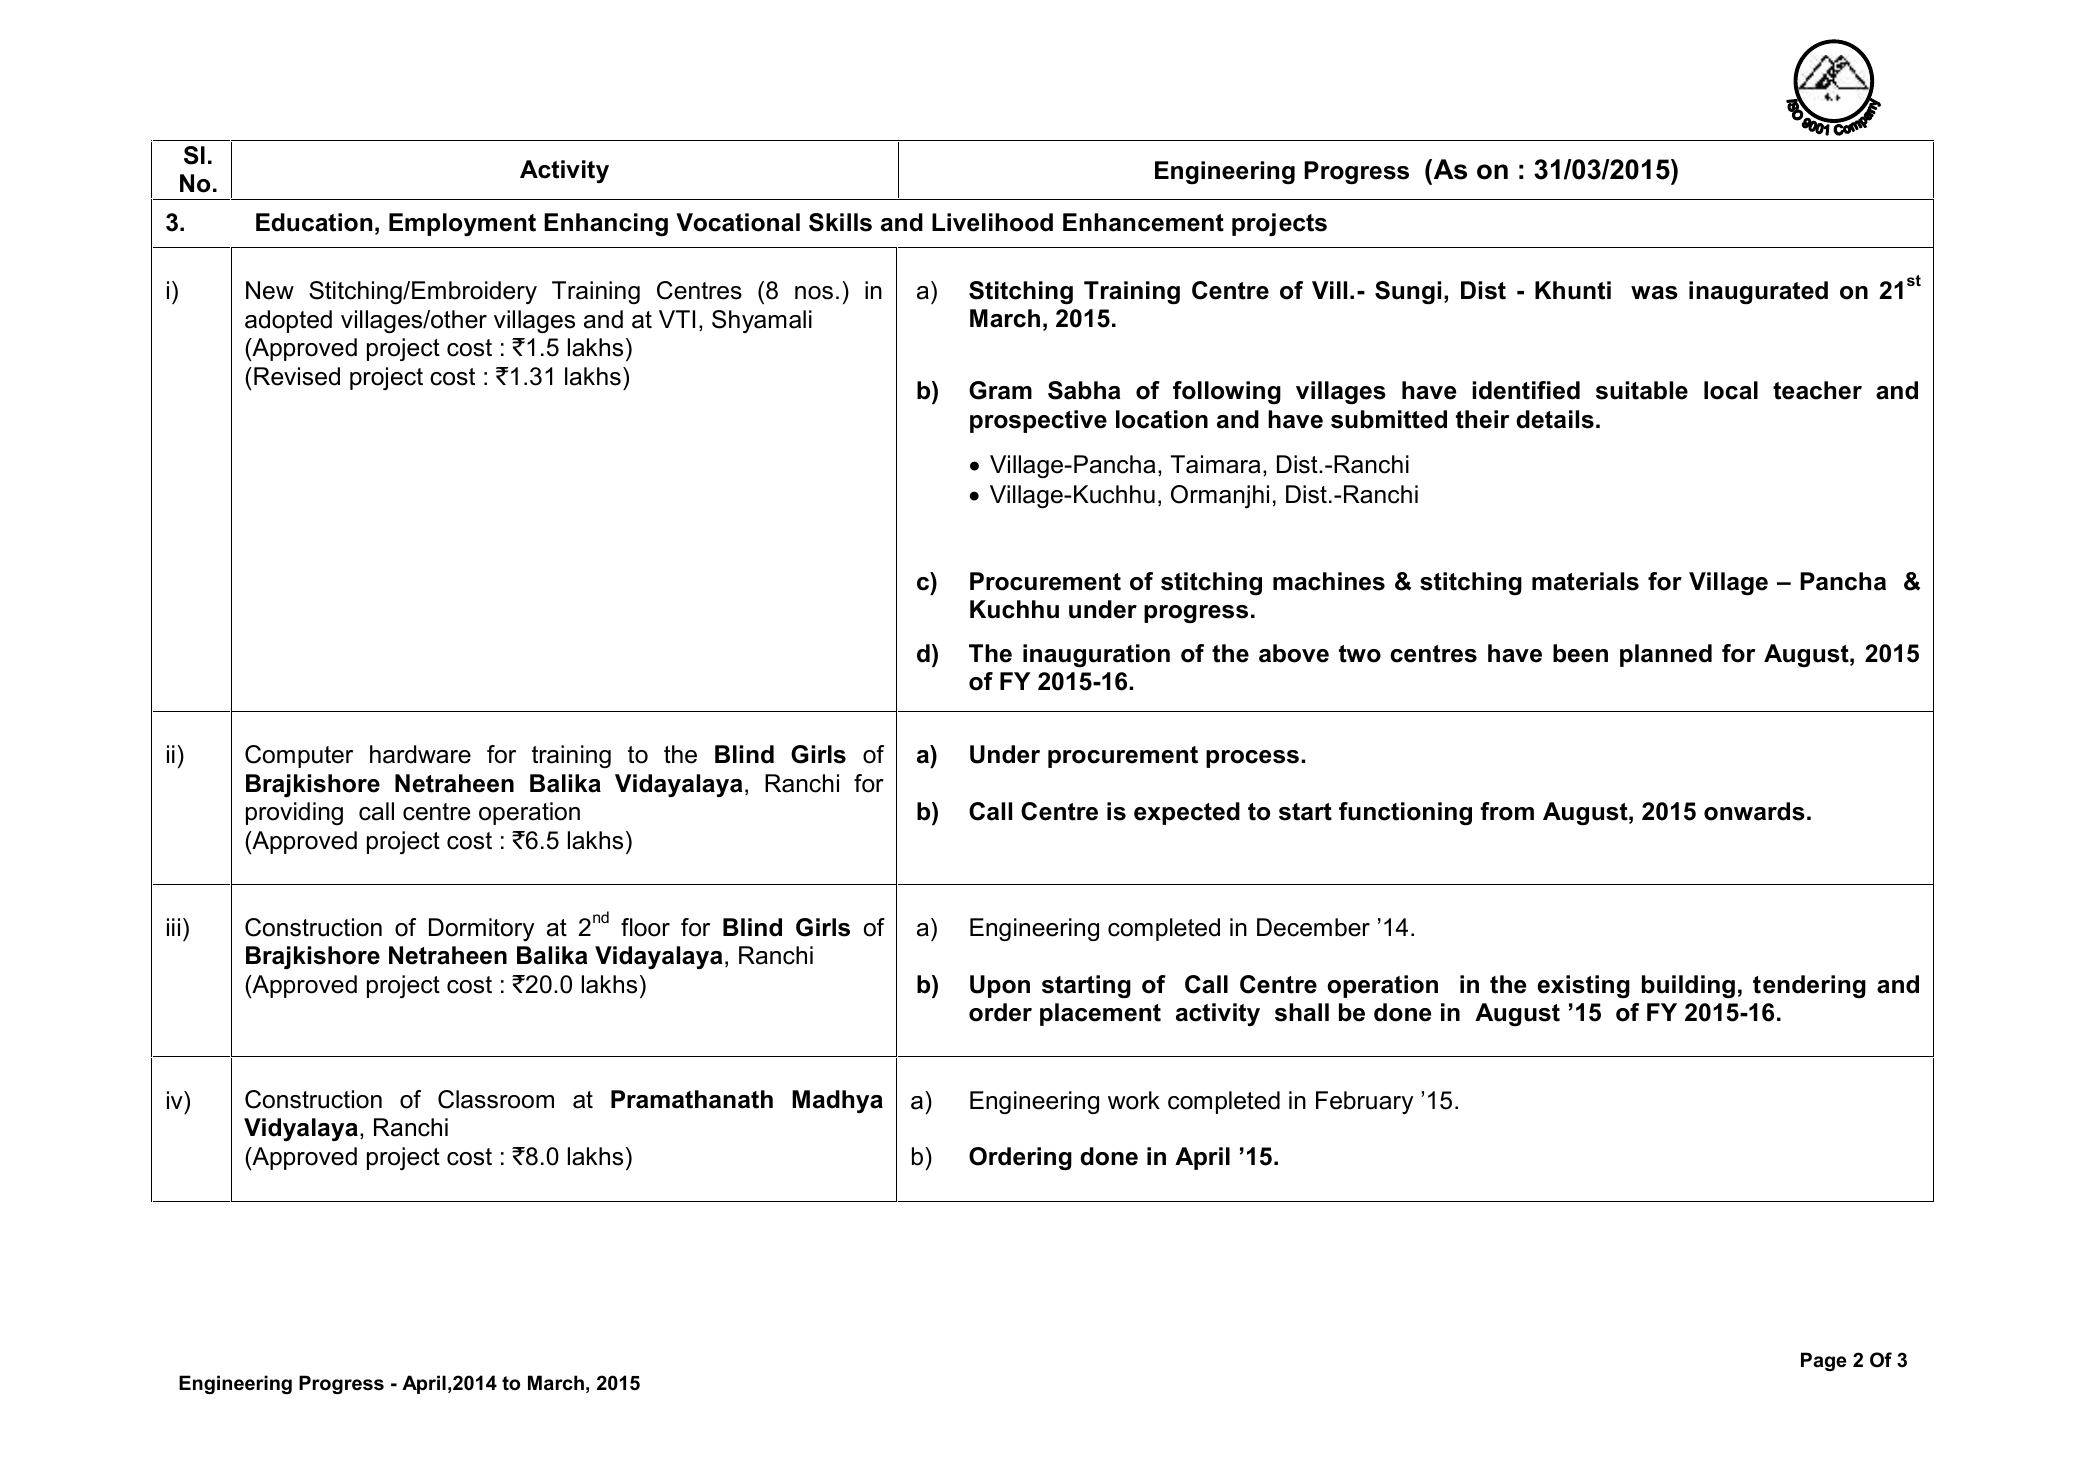 The image size is (2086, 1475). What do you see at coordinates (1134, 1100) in the document?
I see `work` at bounding box center [1134, 1100].
